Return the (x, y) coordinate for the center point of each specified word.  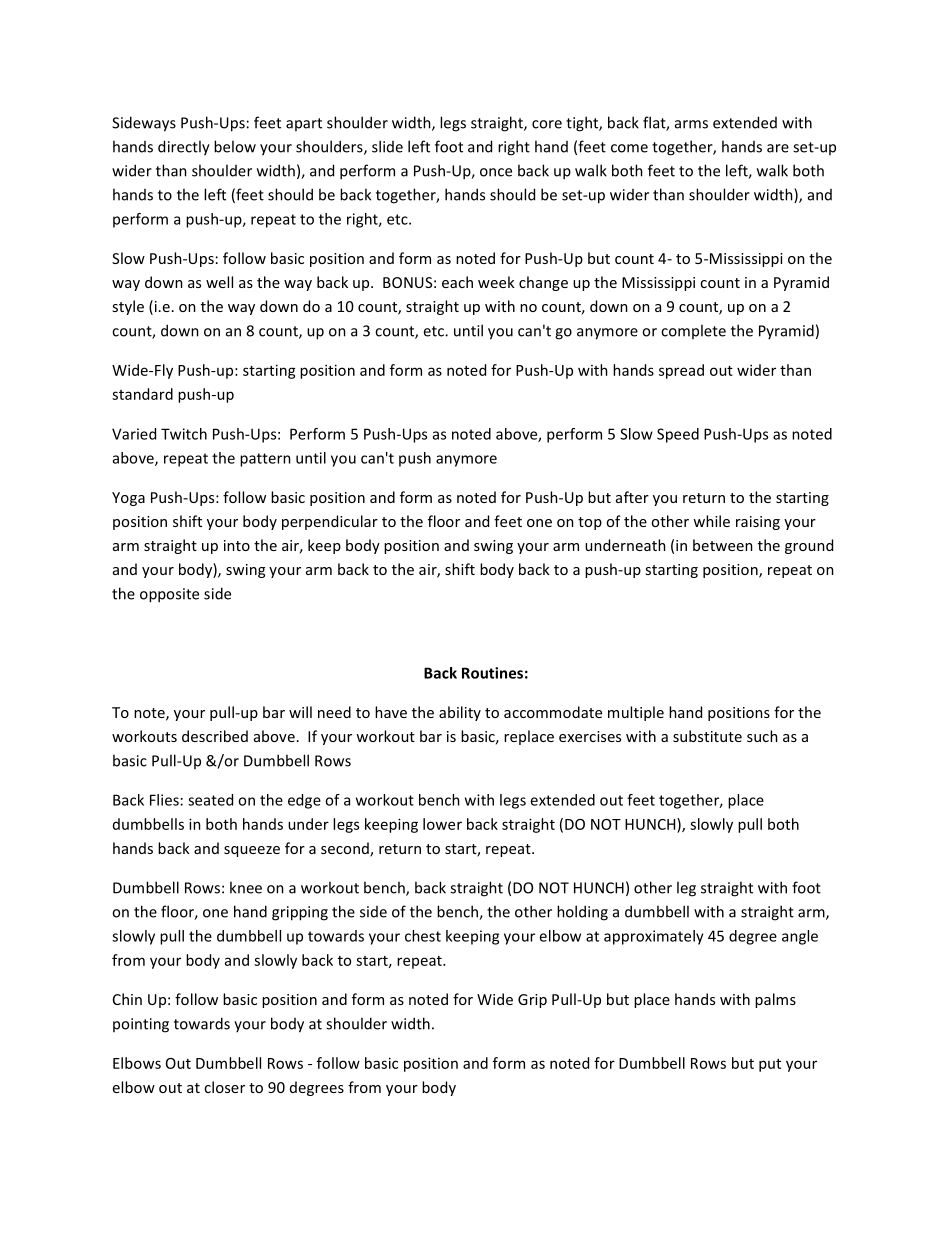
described (215, 736)
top (590, 523)
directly (184, 148)
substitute (707, 736)
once (496, 172)
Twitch (184, 434)
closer (224, 1087)
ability (460, 713)
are (778, 148)
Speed (678, 435)
